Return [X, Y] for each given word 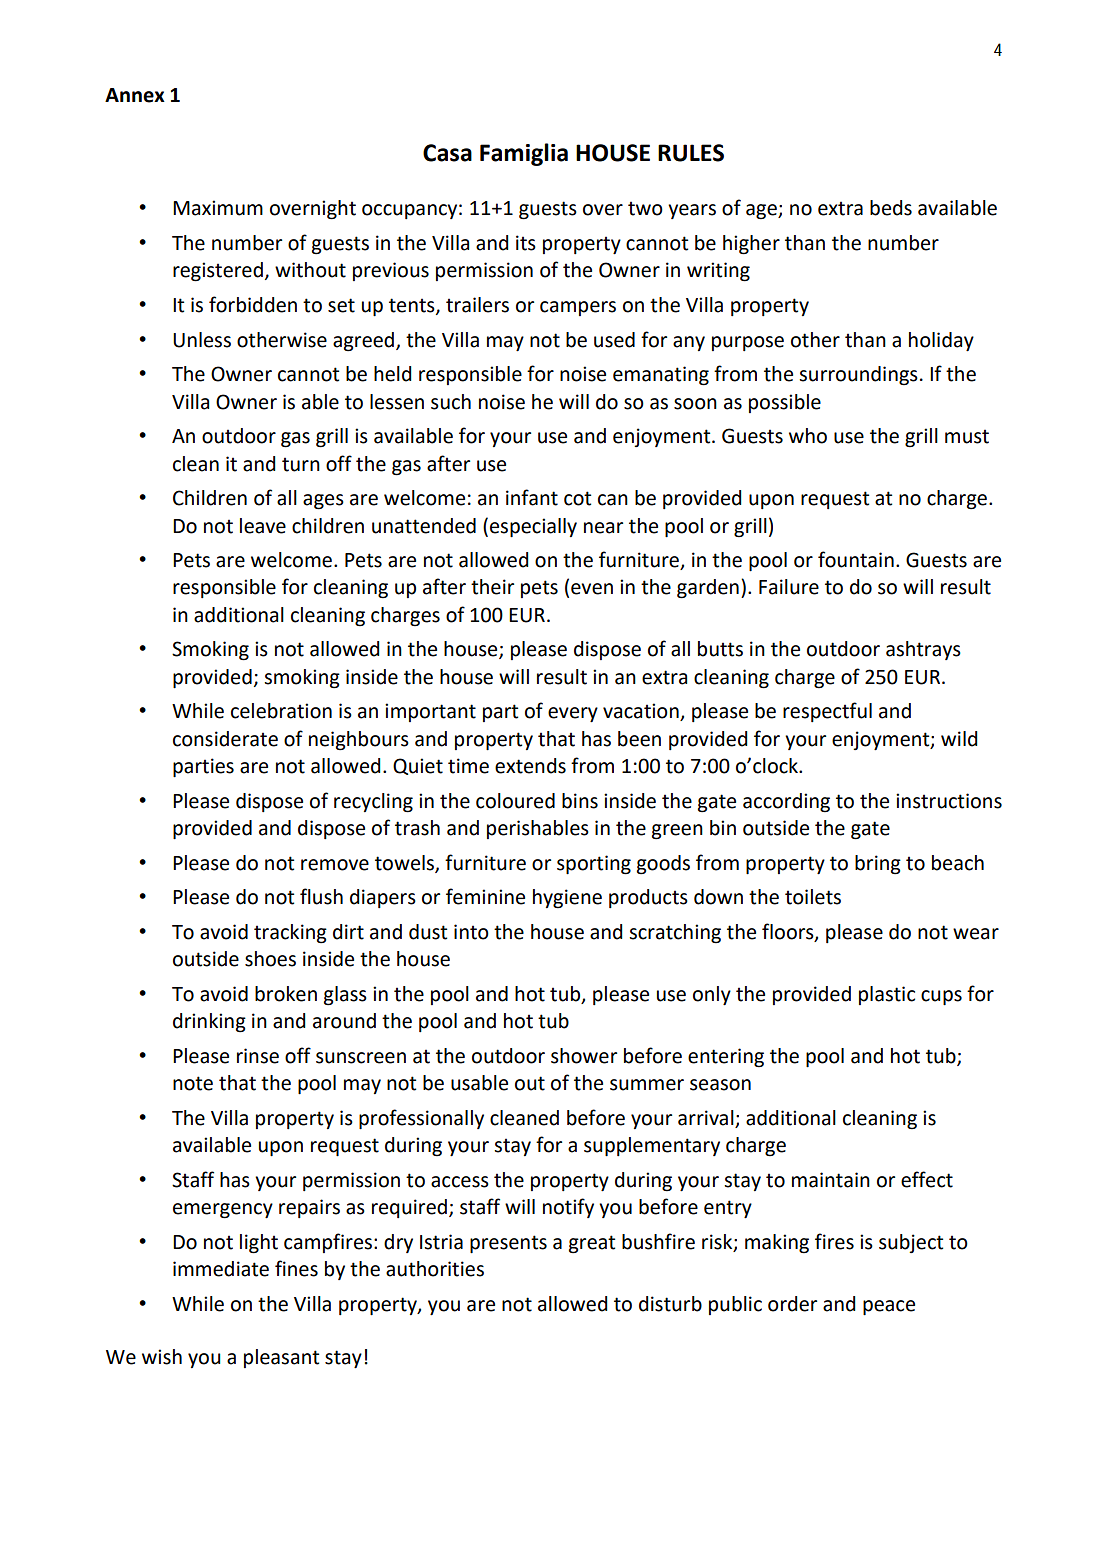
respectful [827, 712]
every [573, 714]
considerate [225, 739]
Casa [447, 153]
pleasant [281, 1358]
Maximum [218, 208]
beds [891, 208]
